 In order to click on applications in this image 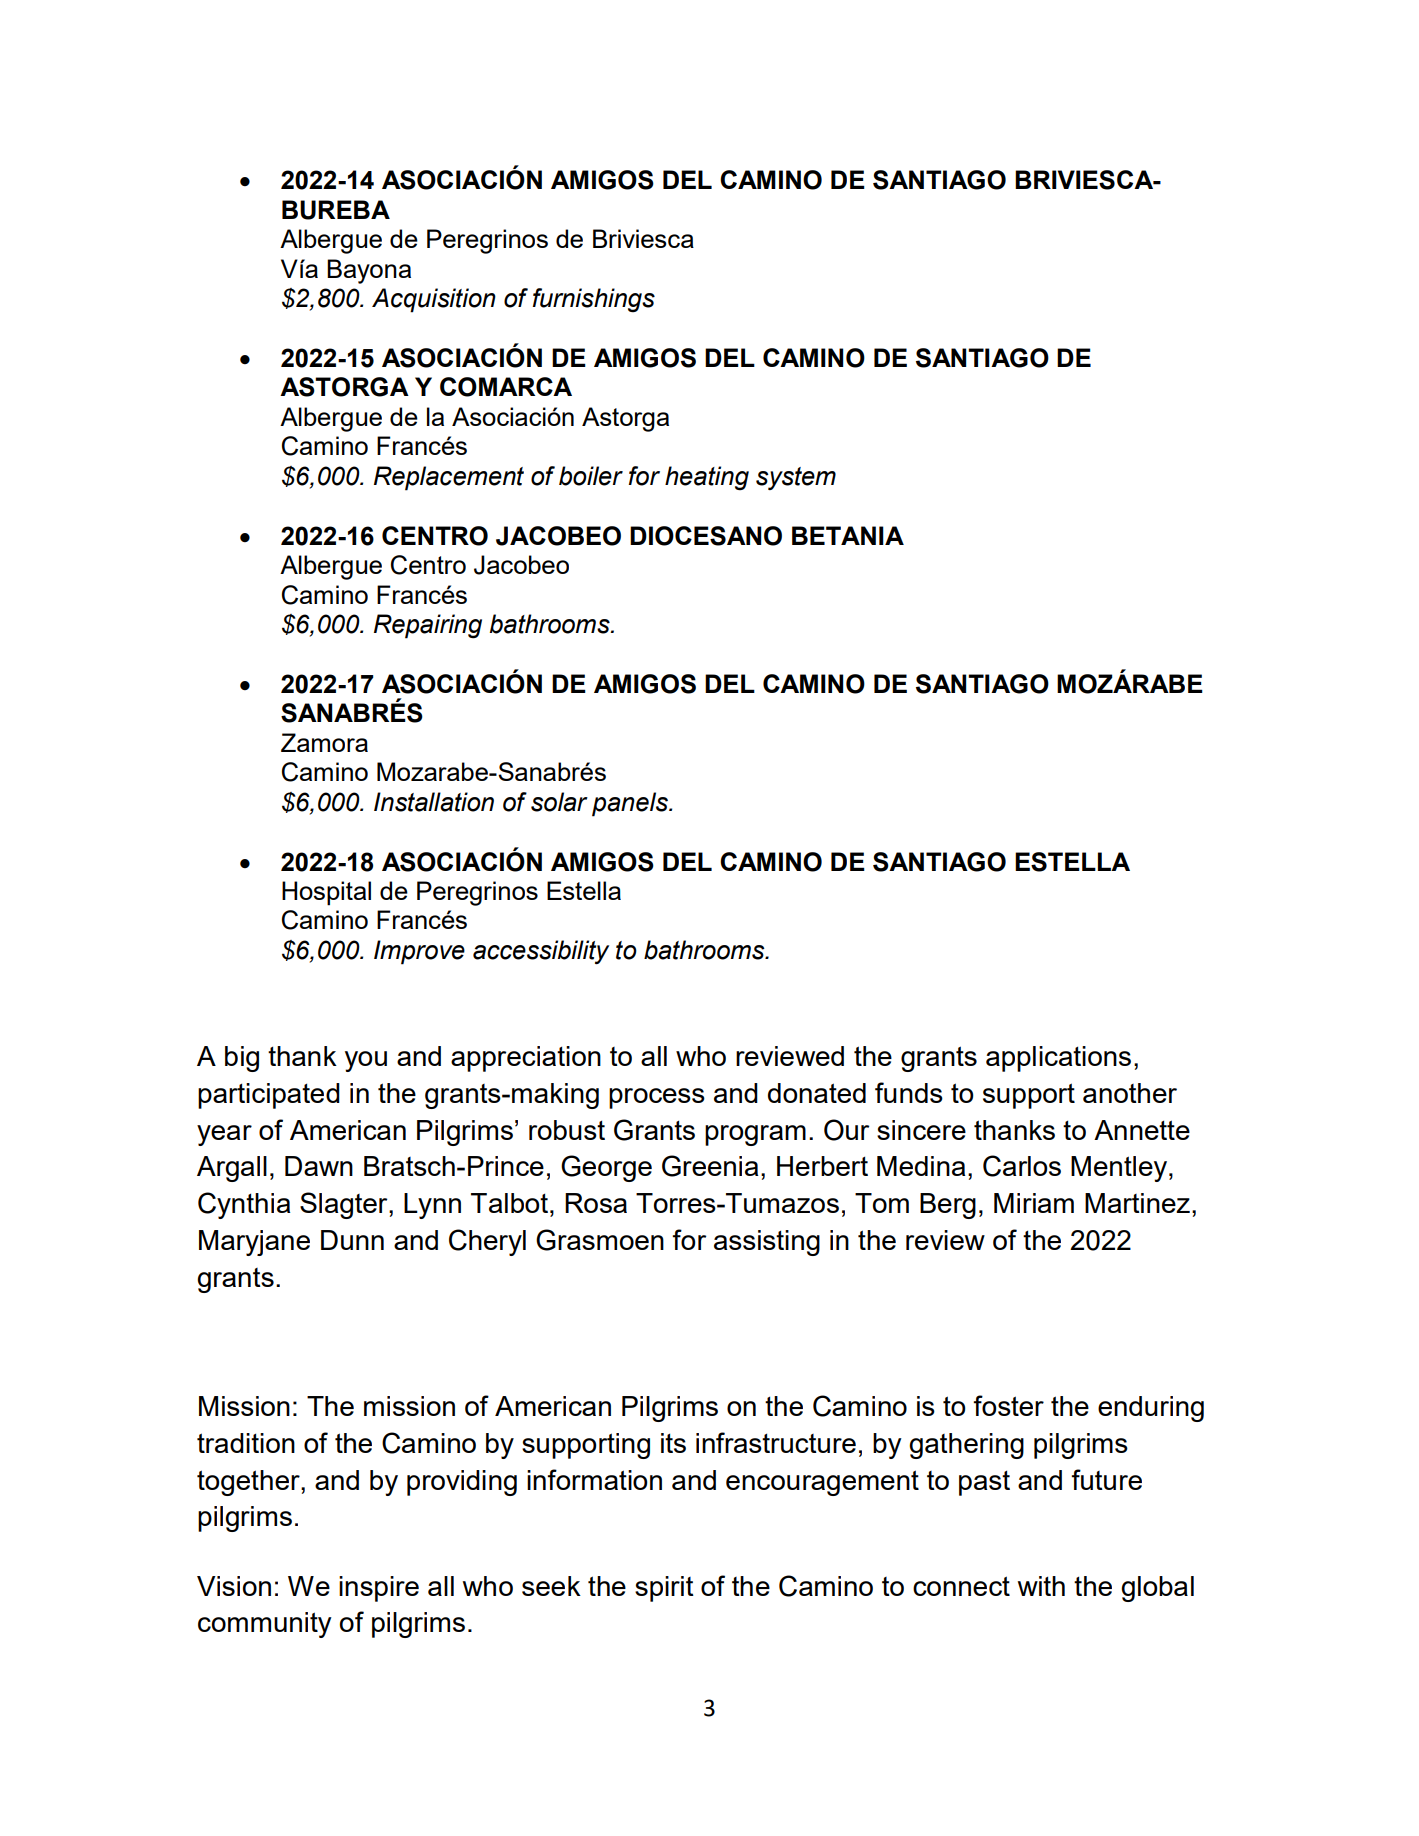, I will do `click(1058, 1059)`.
